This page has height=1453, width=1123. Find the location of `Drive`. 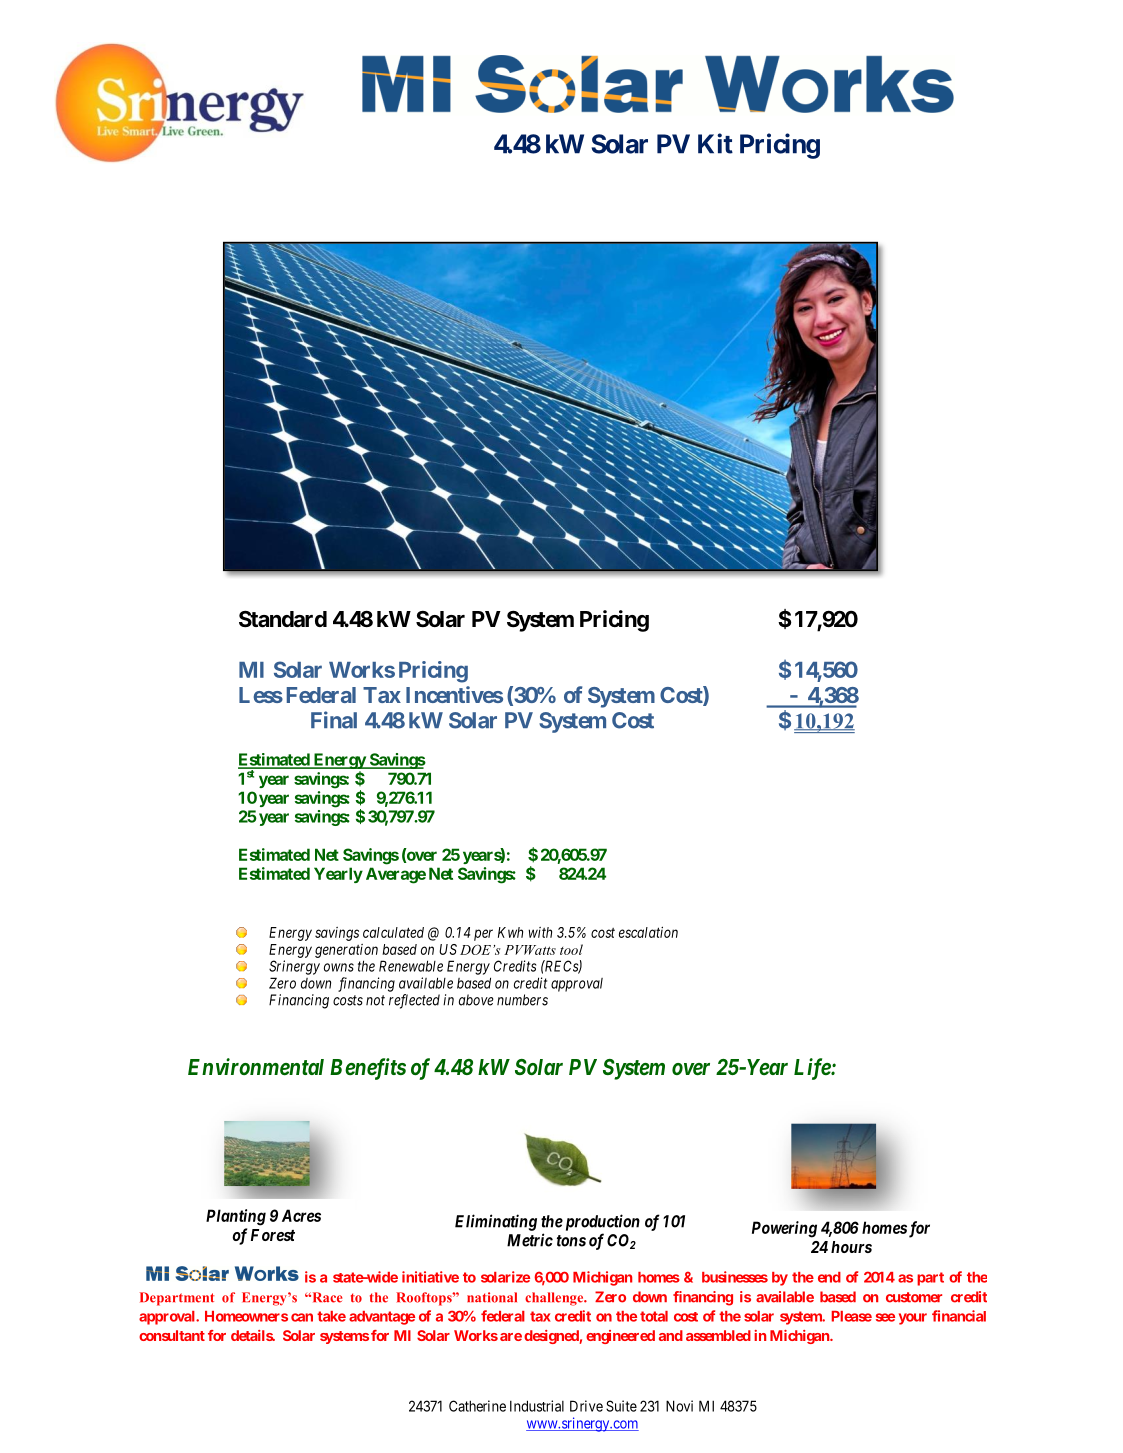

Drive is located at coordinates (586, 1406).
